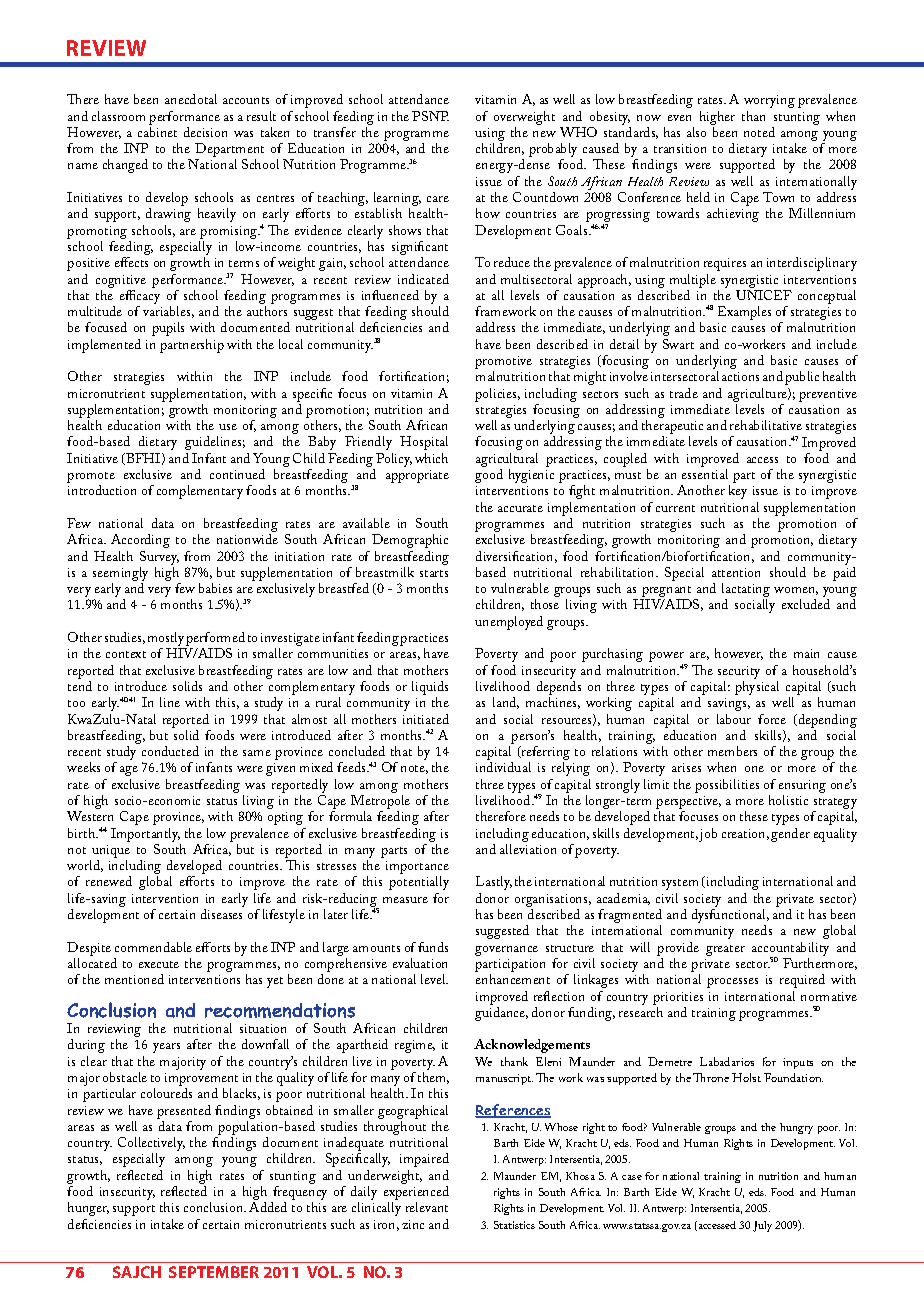 The width and height of the image is (924, 1308). I want to click on SEPTEMBER, so click(214, 1272).
